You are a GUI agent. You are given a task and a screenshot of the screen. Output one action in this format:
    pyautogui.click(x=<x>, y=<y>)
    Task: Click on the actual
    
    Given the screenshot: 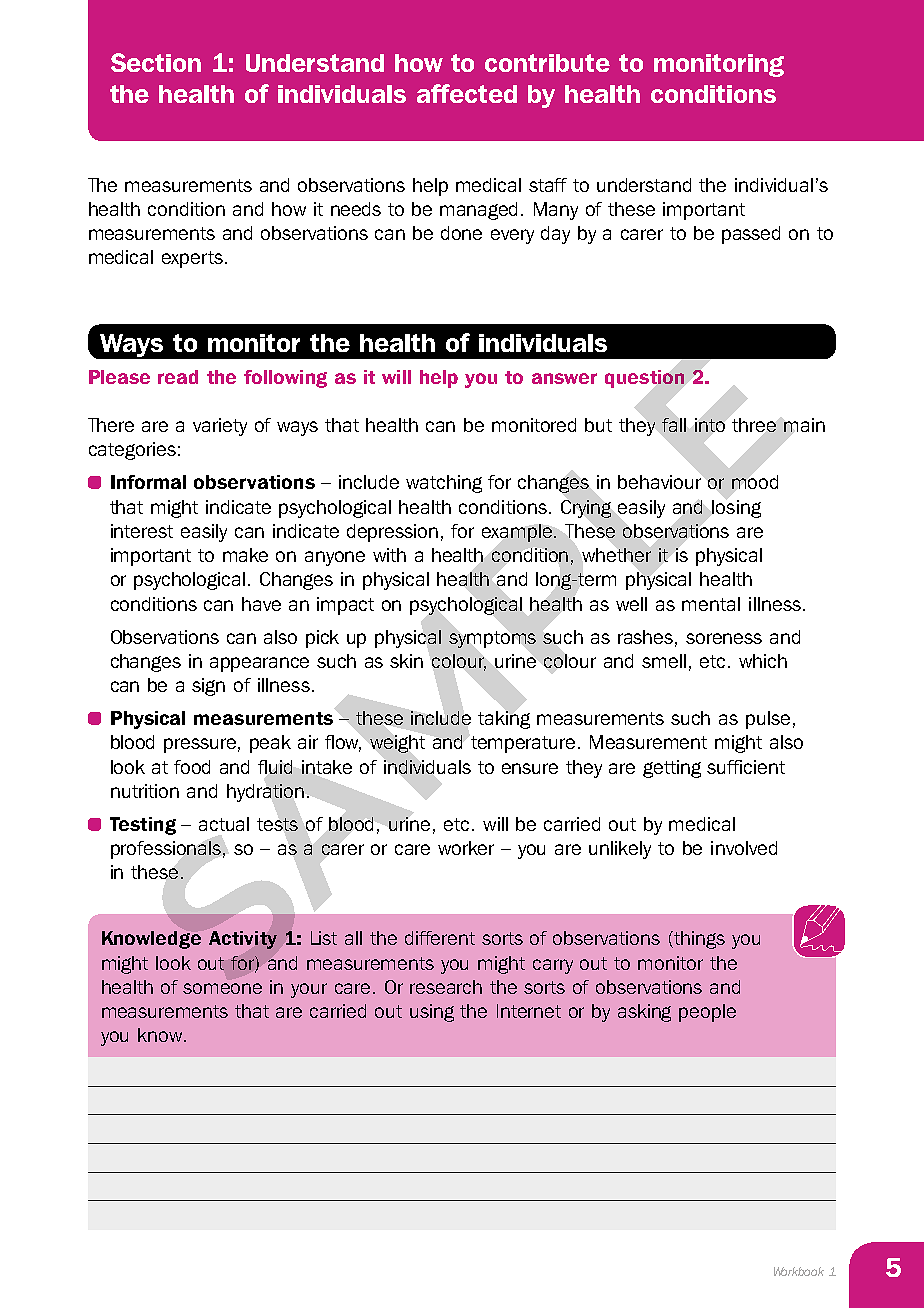 What is the action you would take?
    pyautogui.click(x=224, y=824)
